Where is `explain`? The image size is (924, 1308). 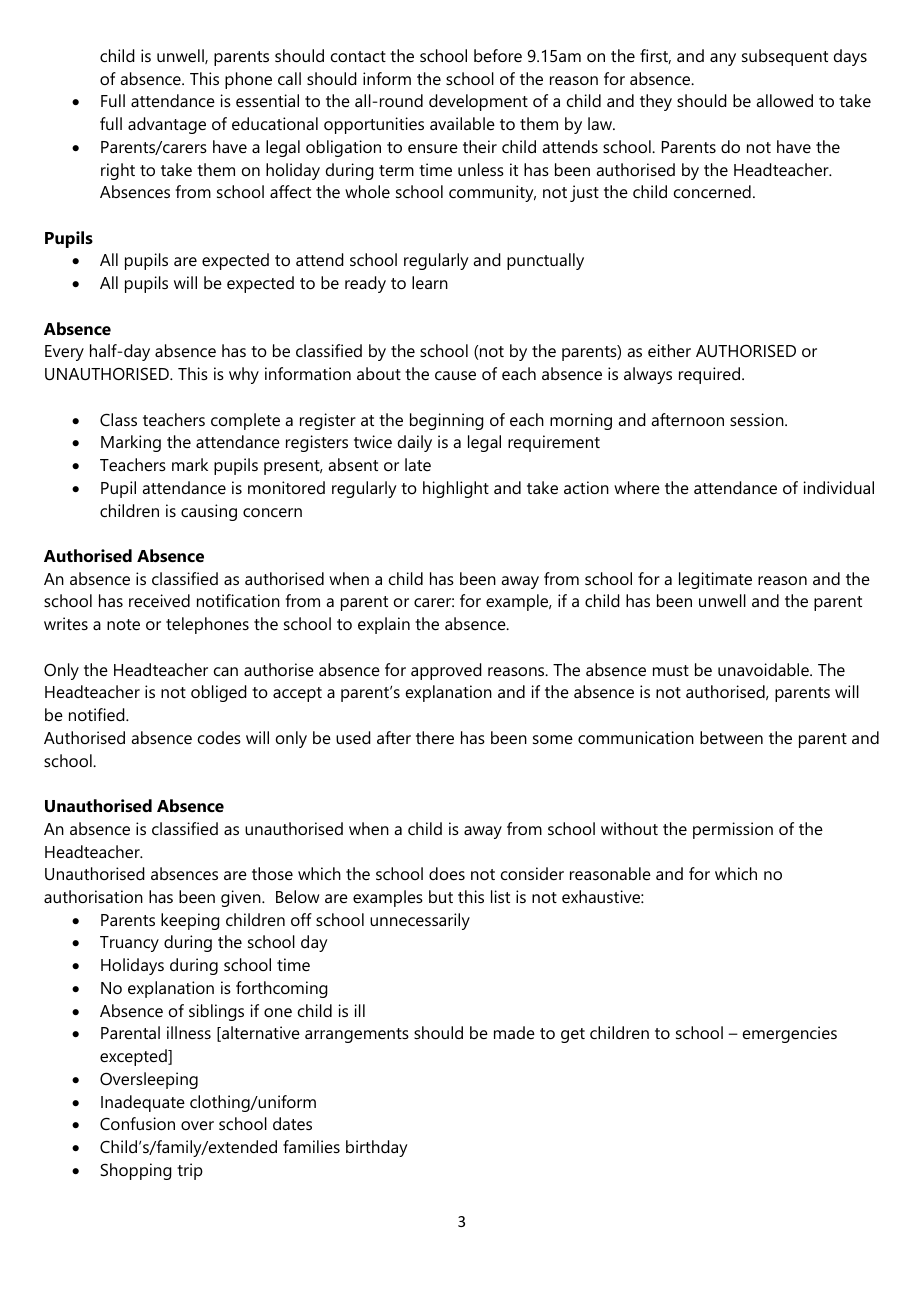
explain is located at coordinates (384, 625).
